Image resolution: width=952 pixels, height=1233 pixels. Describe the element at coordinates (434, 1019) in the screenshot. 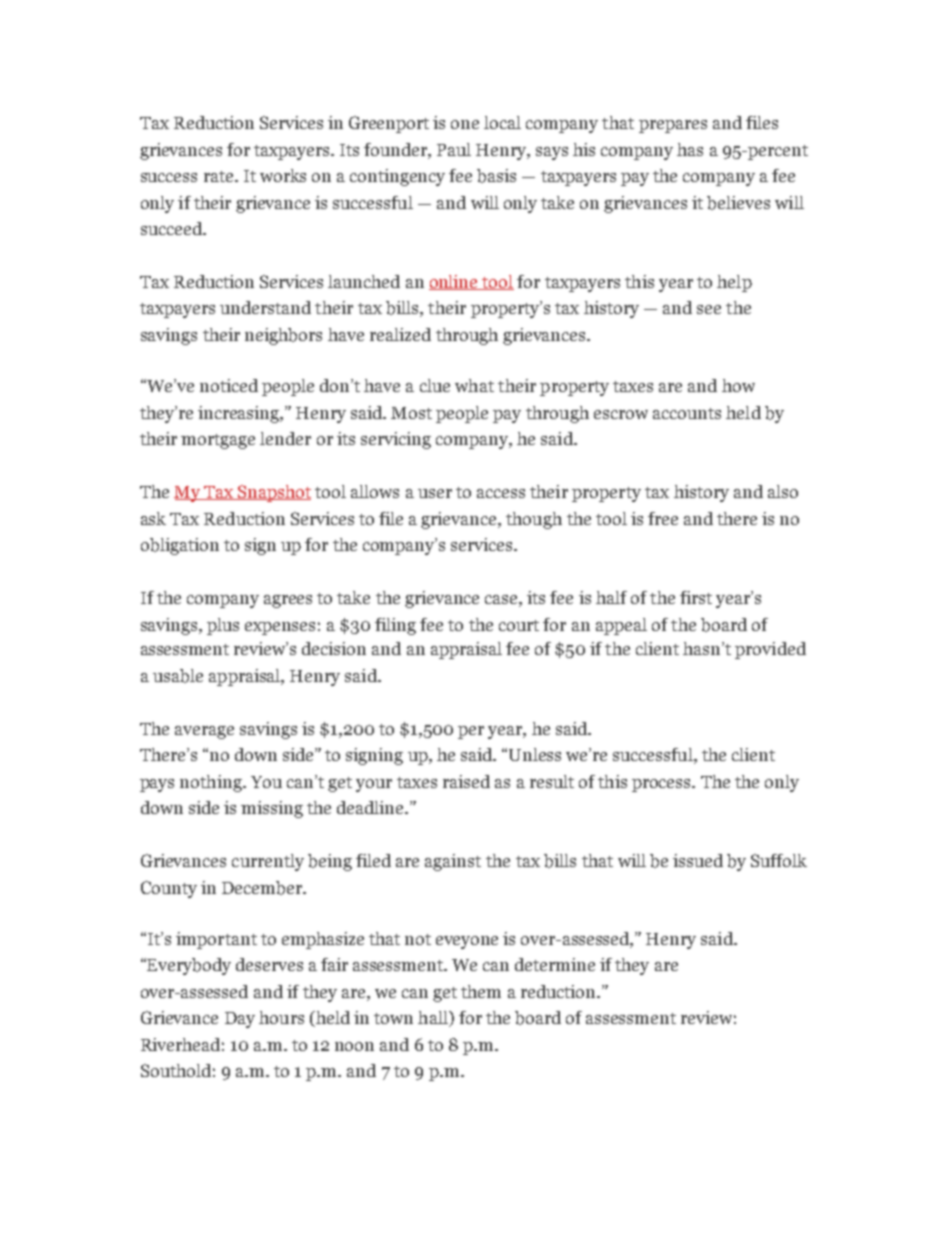

I see `hall` at that location.
